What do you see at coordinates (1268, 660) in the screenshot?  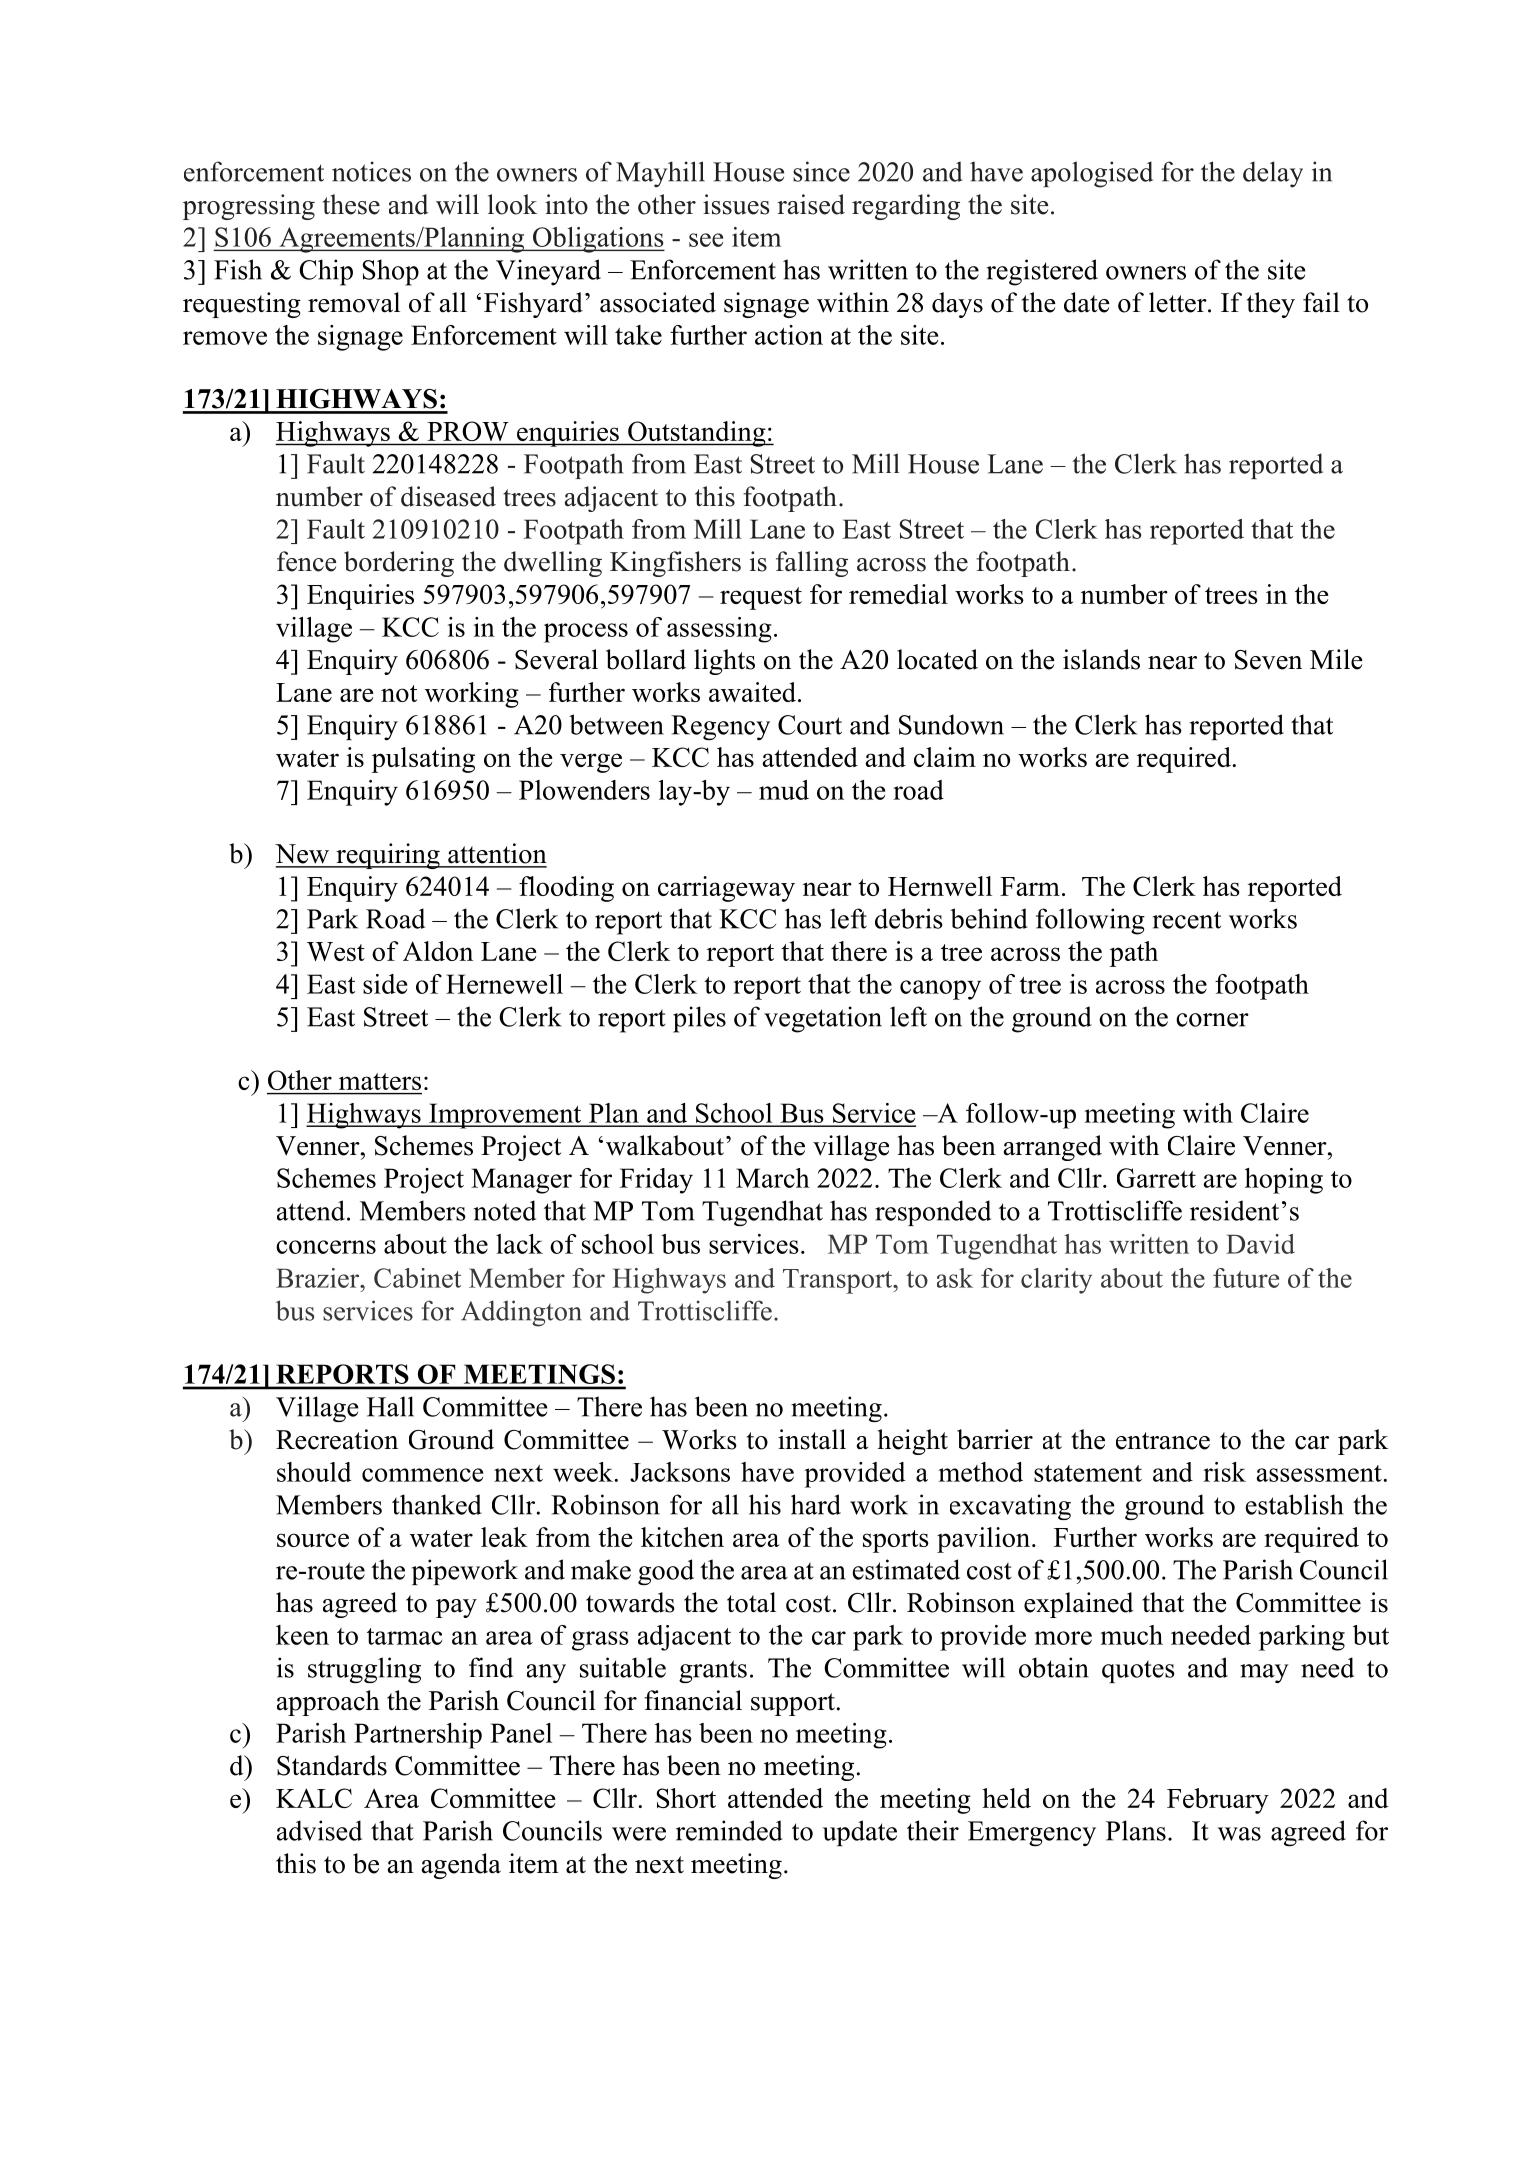 I see `Seven` at bounding box center [1268, 660].
